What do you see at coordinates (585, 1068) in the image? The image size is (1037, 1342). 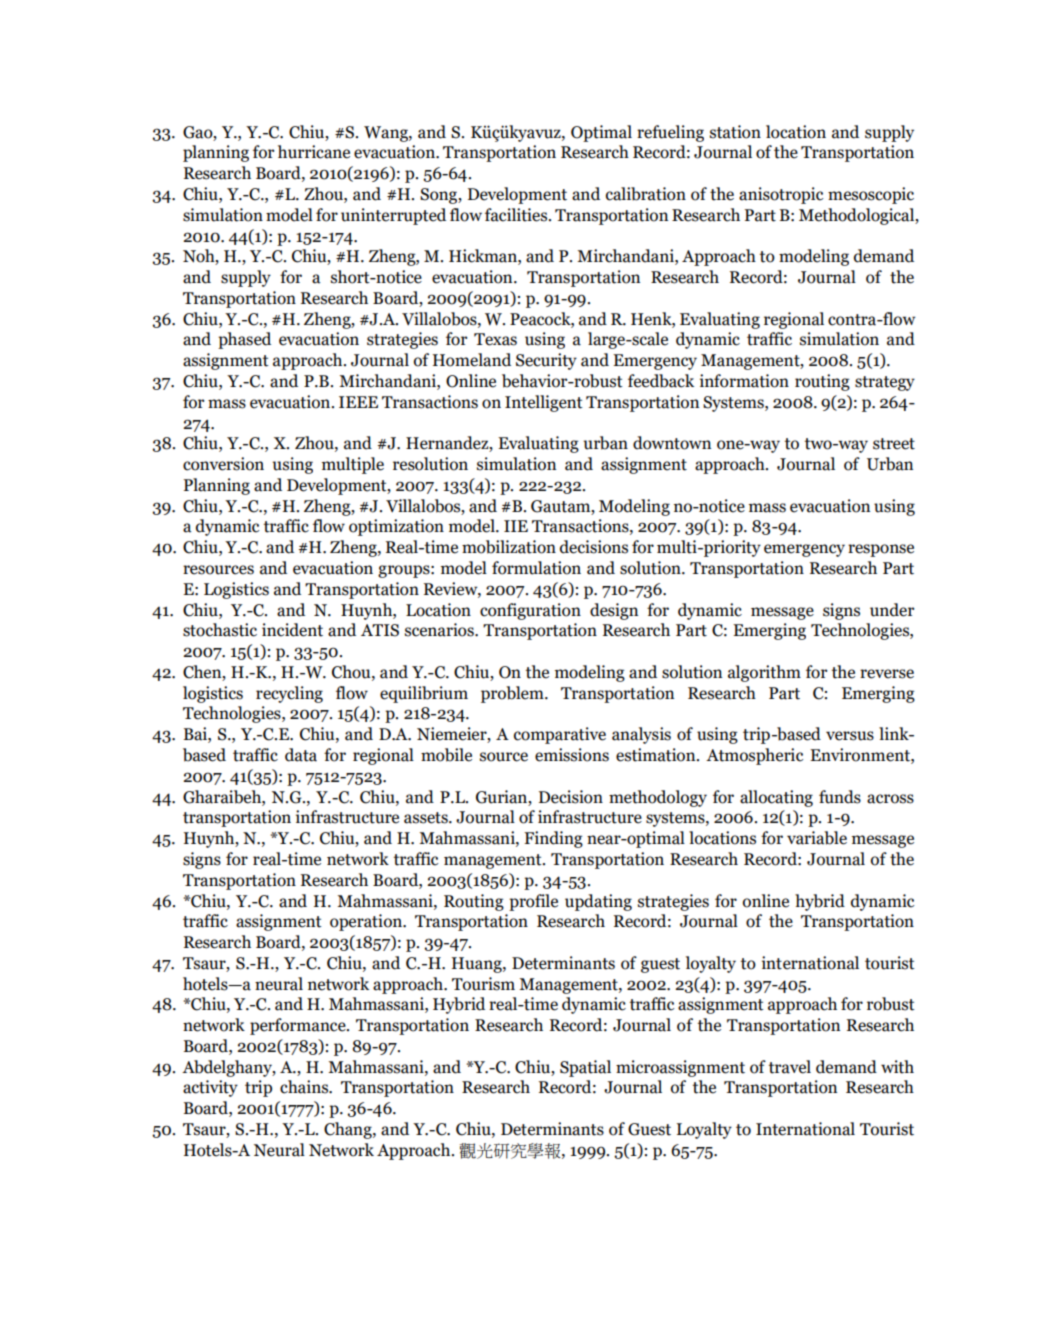 I see `Spatial` at bounding box center [585, 1068].
